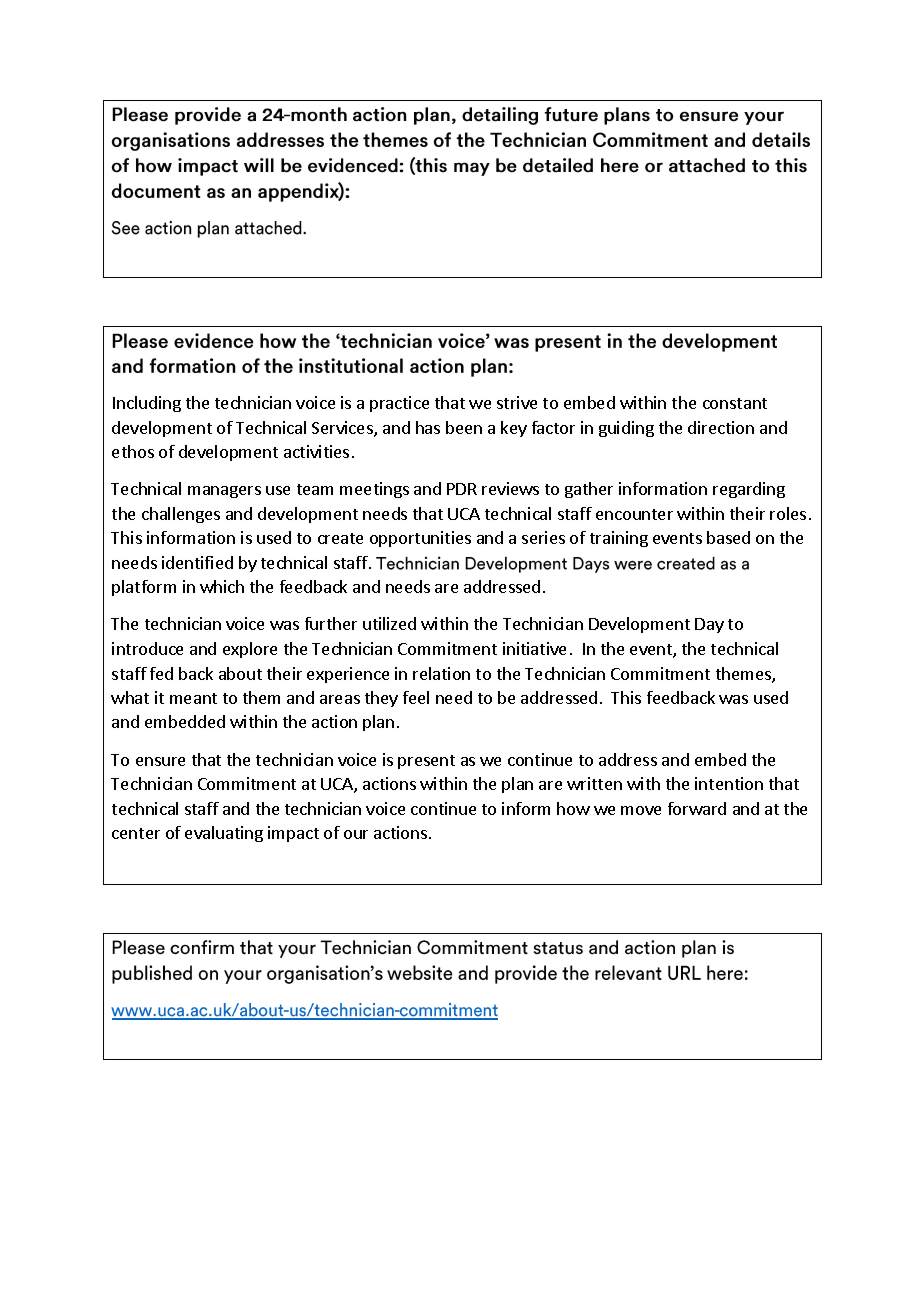 This document has width=924, height=1308. Describe the element at coordinates (222, 586) in the document. I see `which` at that location.
